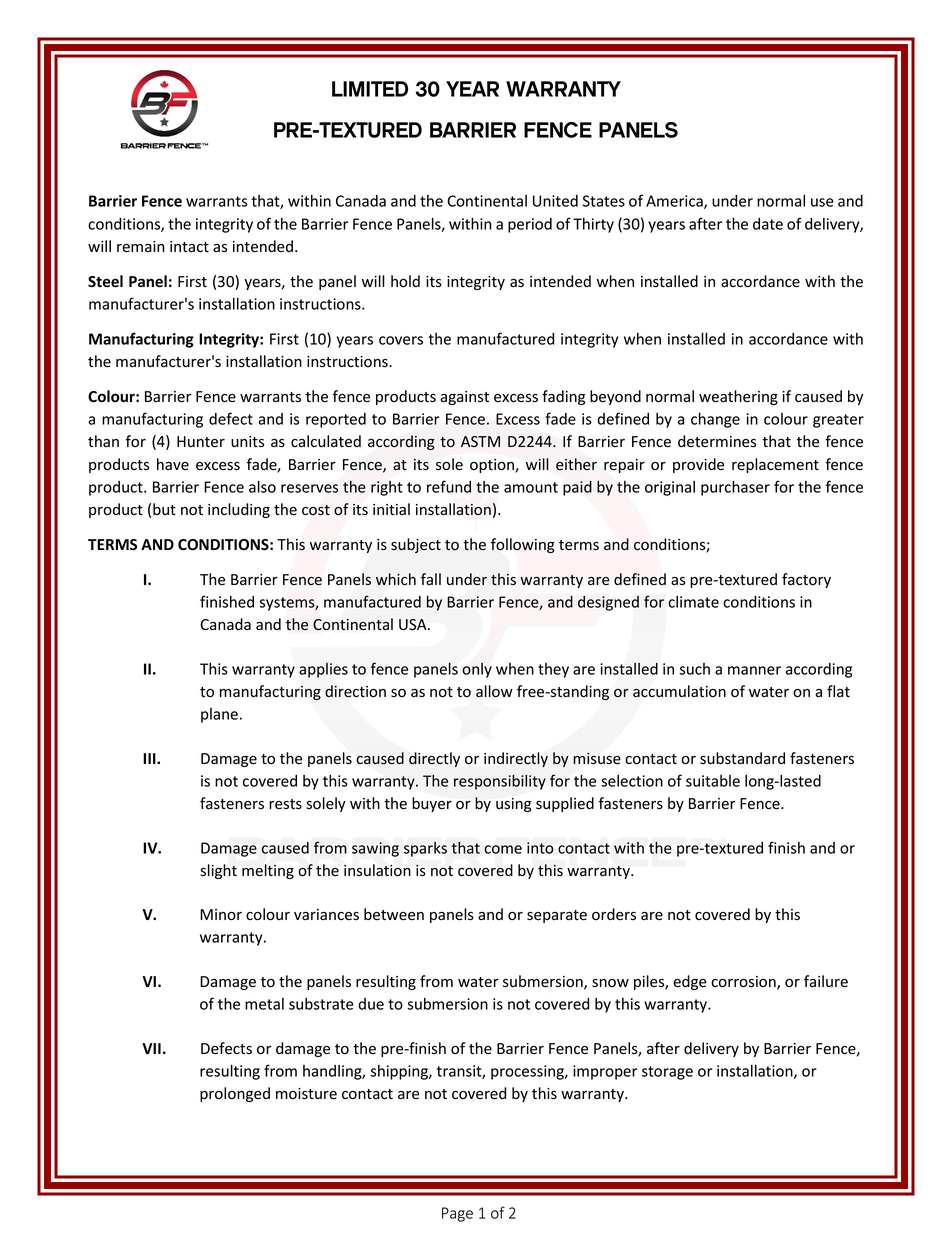  I want to click on Page, so click(457, 1214).
